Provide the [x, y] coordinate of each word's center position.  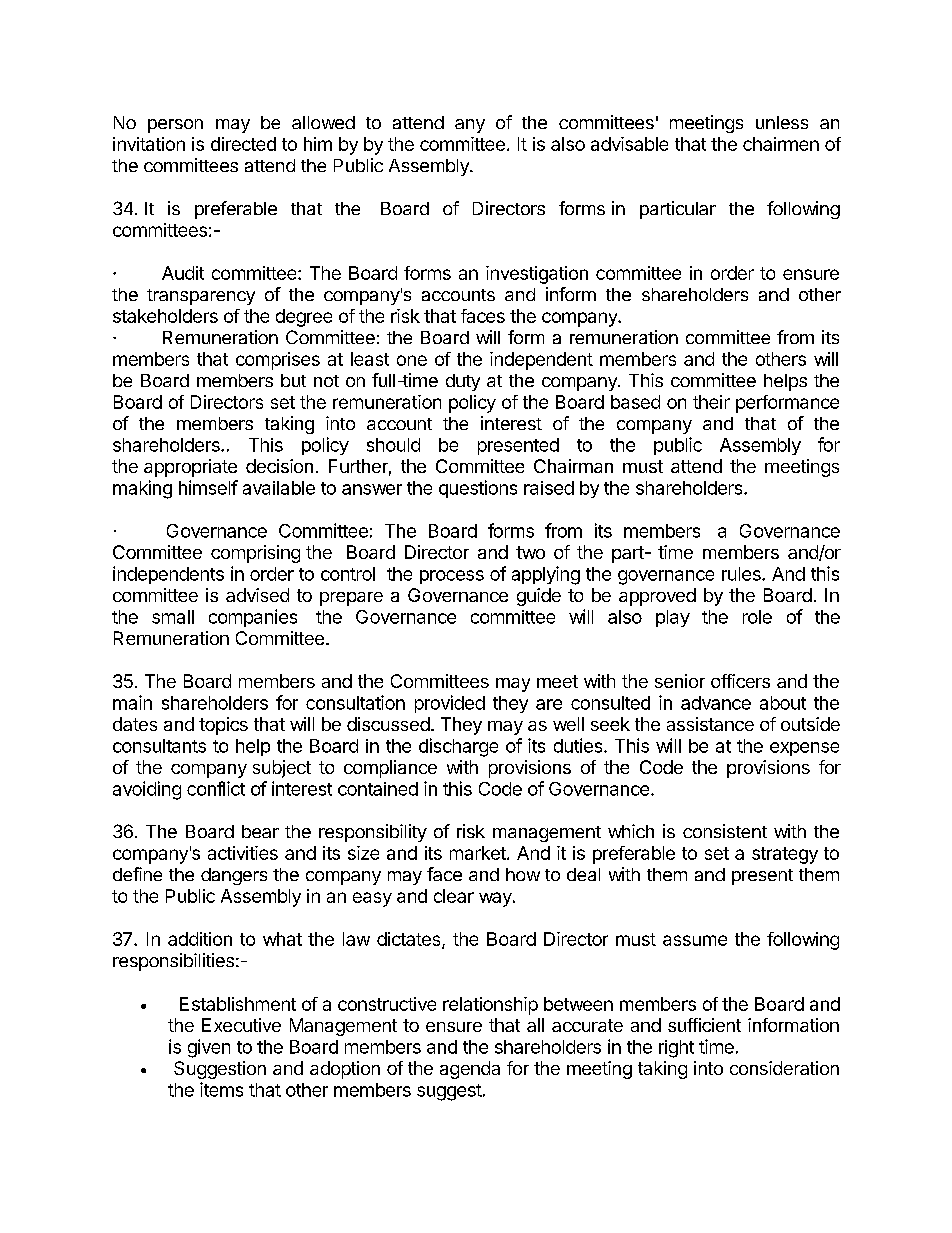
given [209, 1048]
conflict [216, 788]
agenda [470, 1070]
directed [243, 144]
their [711, 402]
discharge [458, 747]
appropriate [190, 468]
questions [478, 489]
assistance [710, 724]
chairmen [781, 144]
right [676, 1049]
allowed [323, 122]
